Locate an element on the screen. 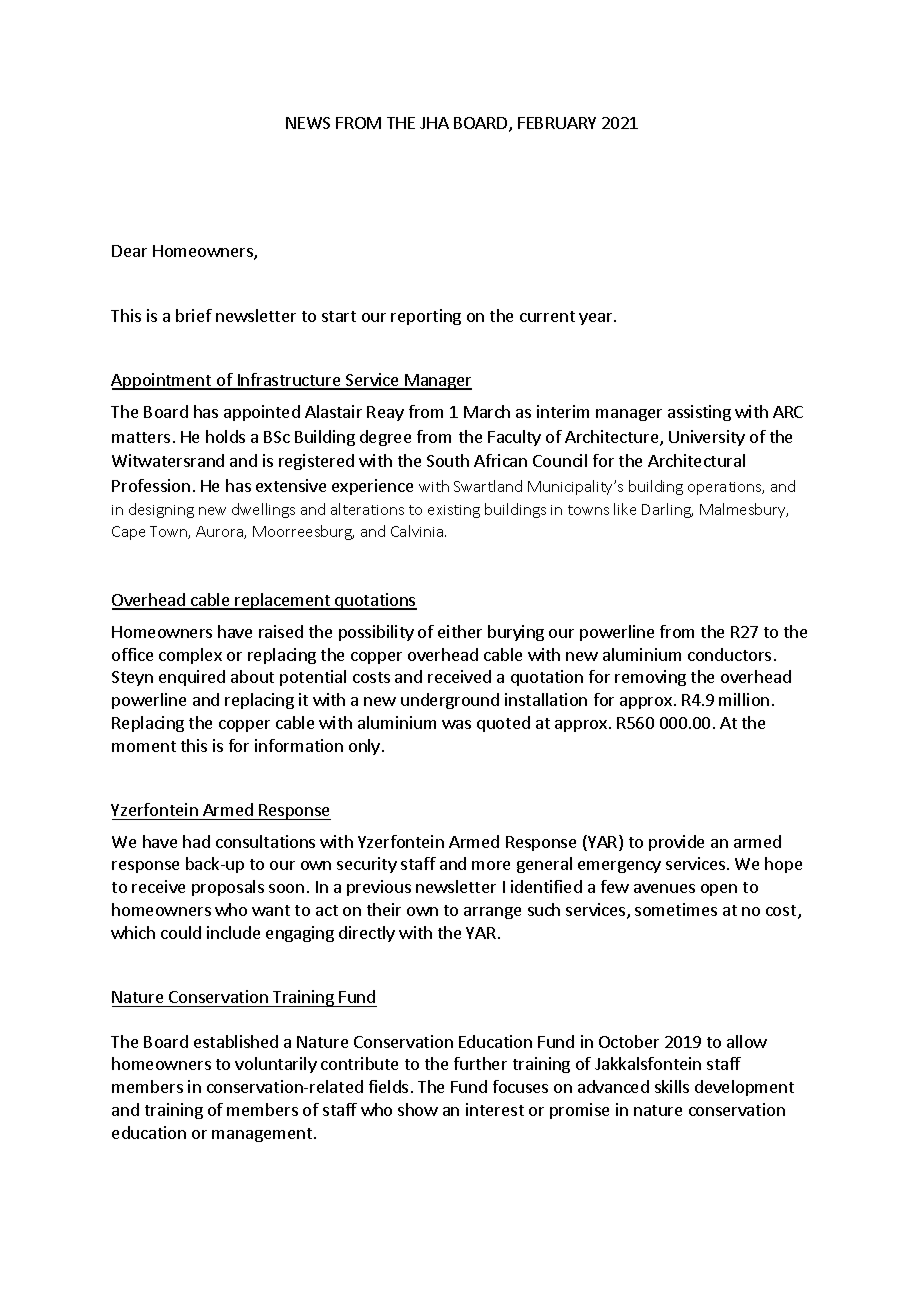 Image resolution: width=924 pixels, height=1308 pixels. arrange is located at coordinates (492, 913).
